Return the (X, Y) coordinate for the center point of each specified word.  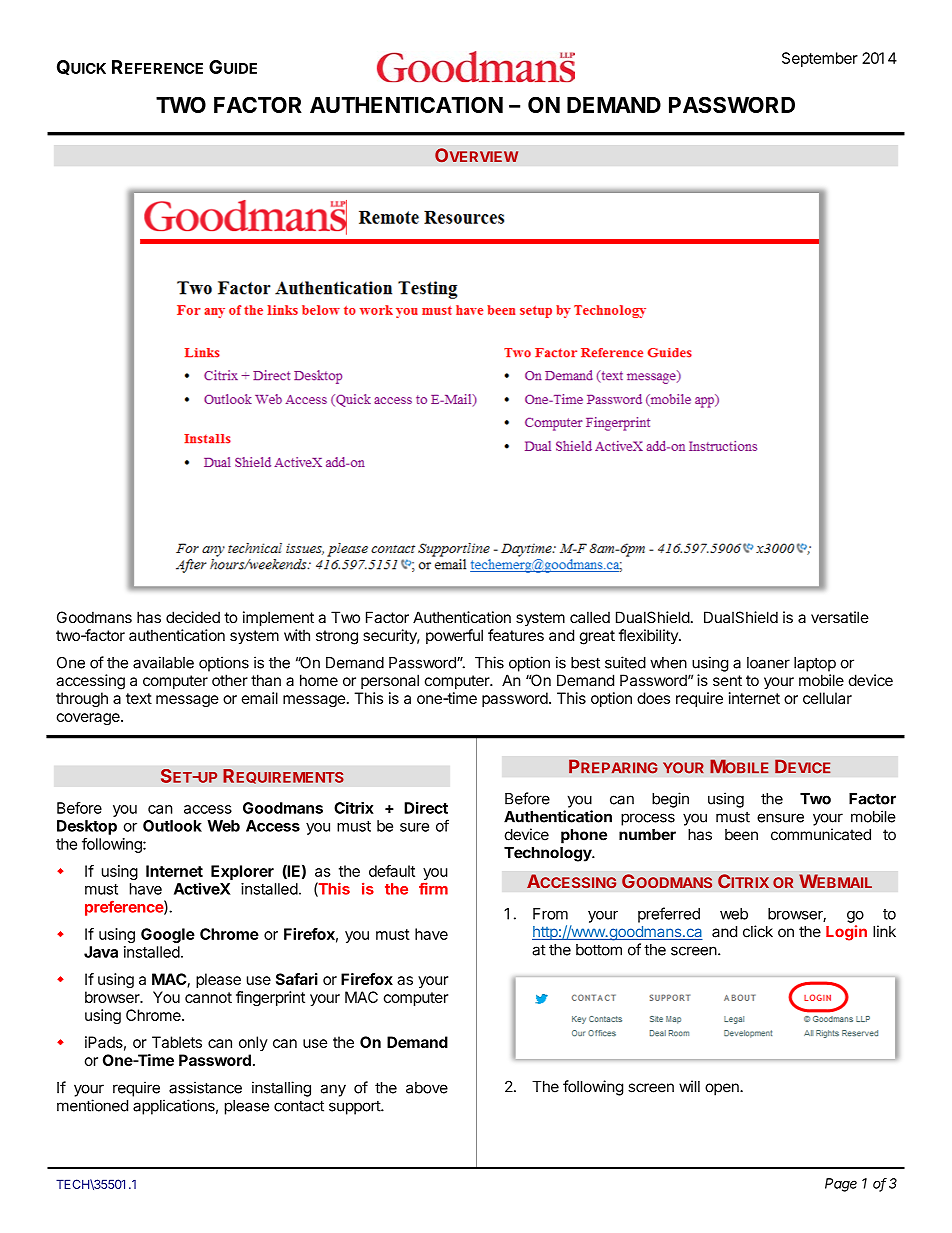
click (758, 931)
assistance (205, 1087)
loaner (768, 663)
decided (193, 617)
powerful (454, 636)
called (590, 617)
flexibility (649, 636)
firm (433, 888)
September (820, 59)
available (163, 662)
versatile (840, 617)
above (427, 1088)
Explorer (242, 872)
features (516, 635)
